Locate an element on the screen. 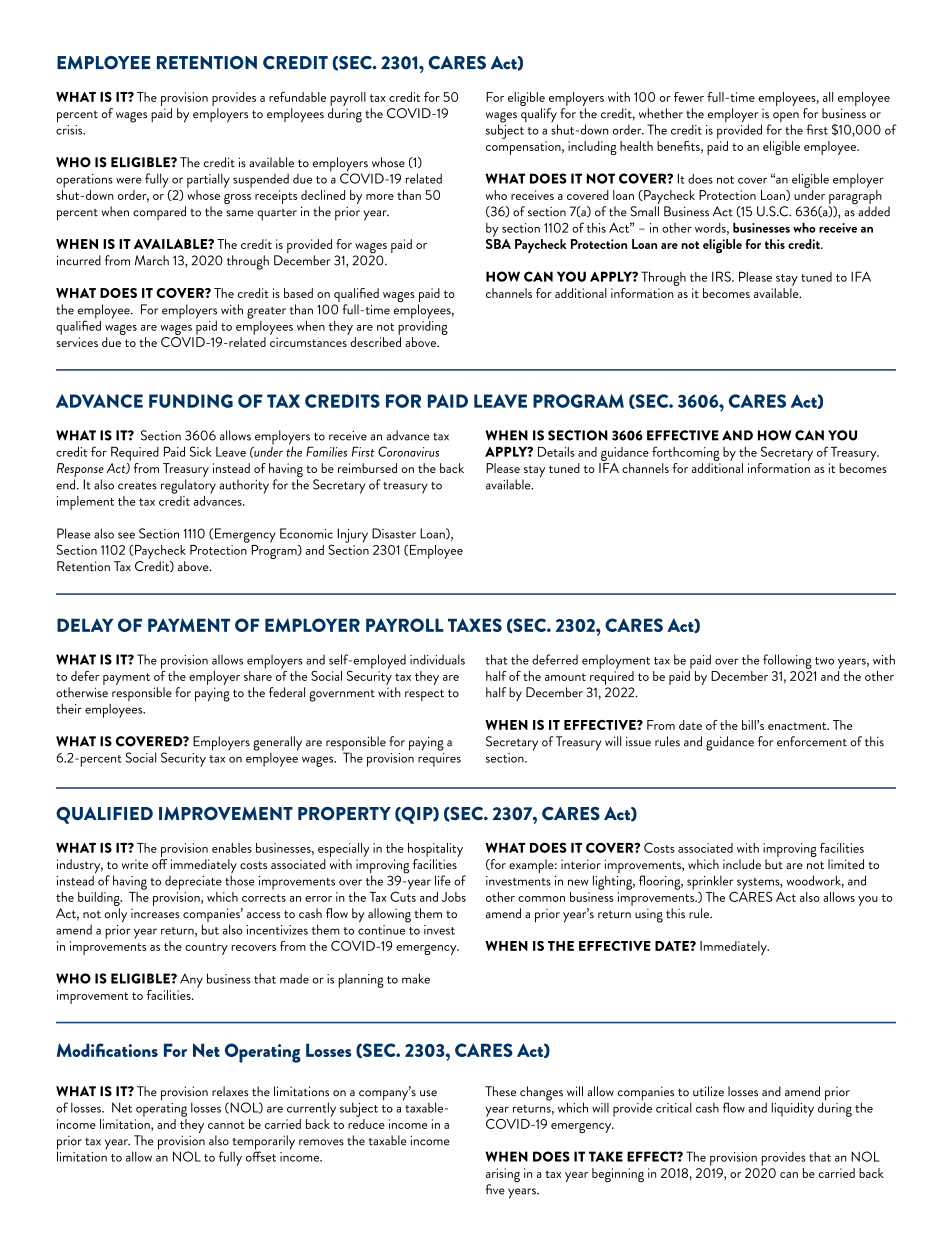  providing is located at coordinates (423, 326).
